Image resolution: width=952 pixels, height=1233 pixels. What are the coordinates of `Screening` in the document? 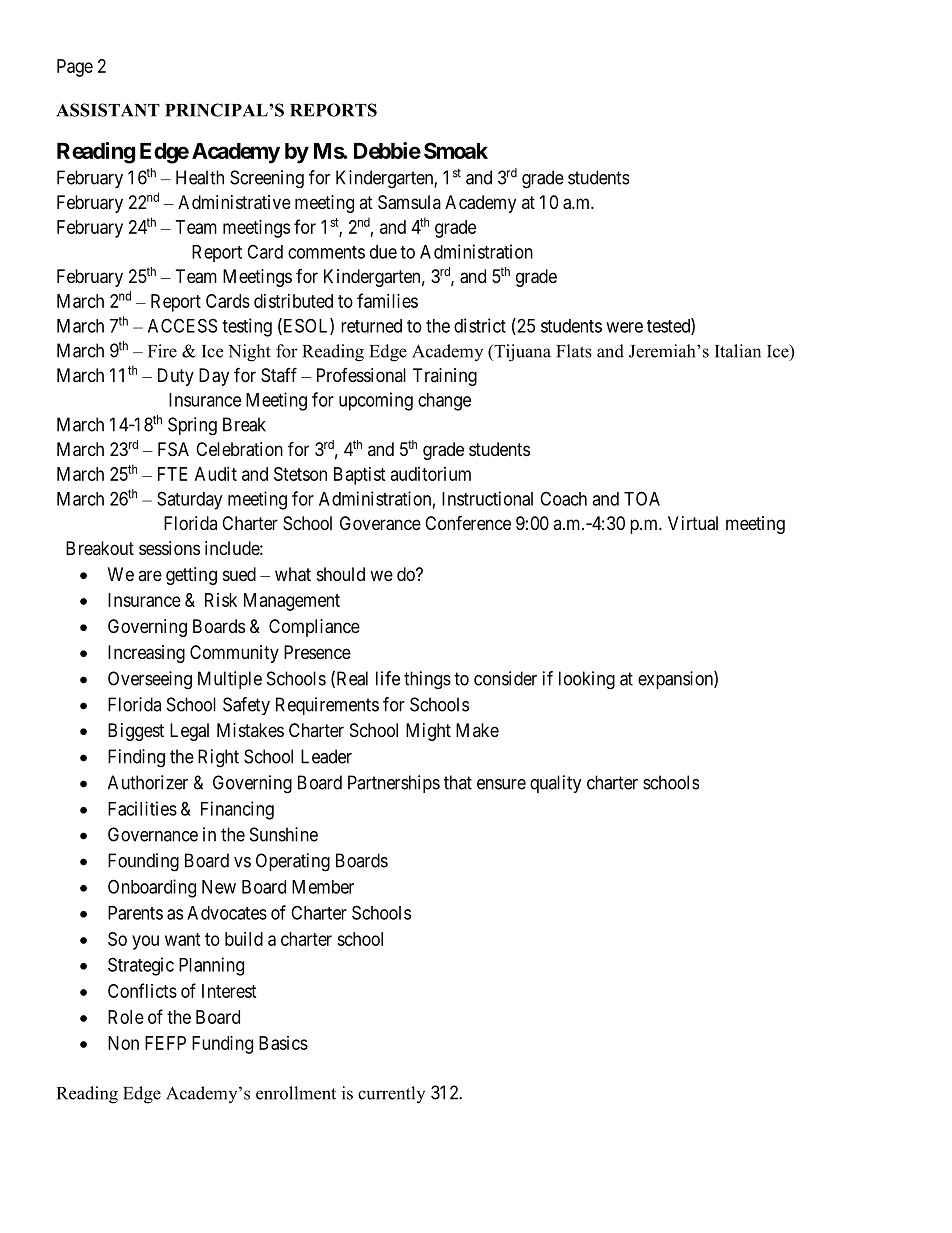 It's located at (267, 179).
